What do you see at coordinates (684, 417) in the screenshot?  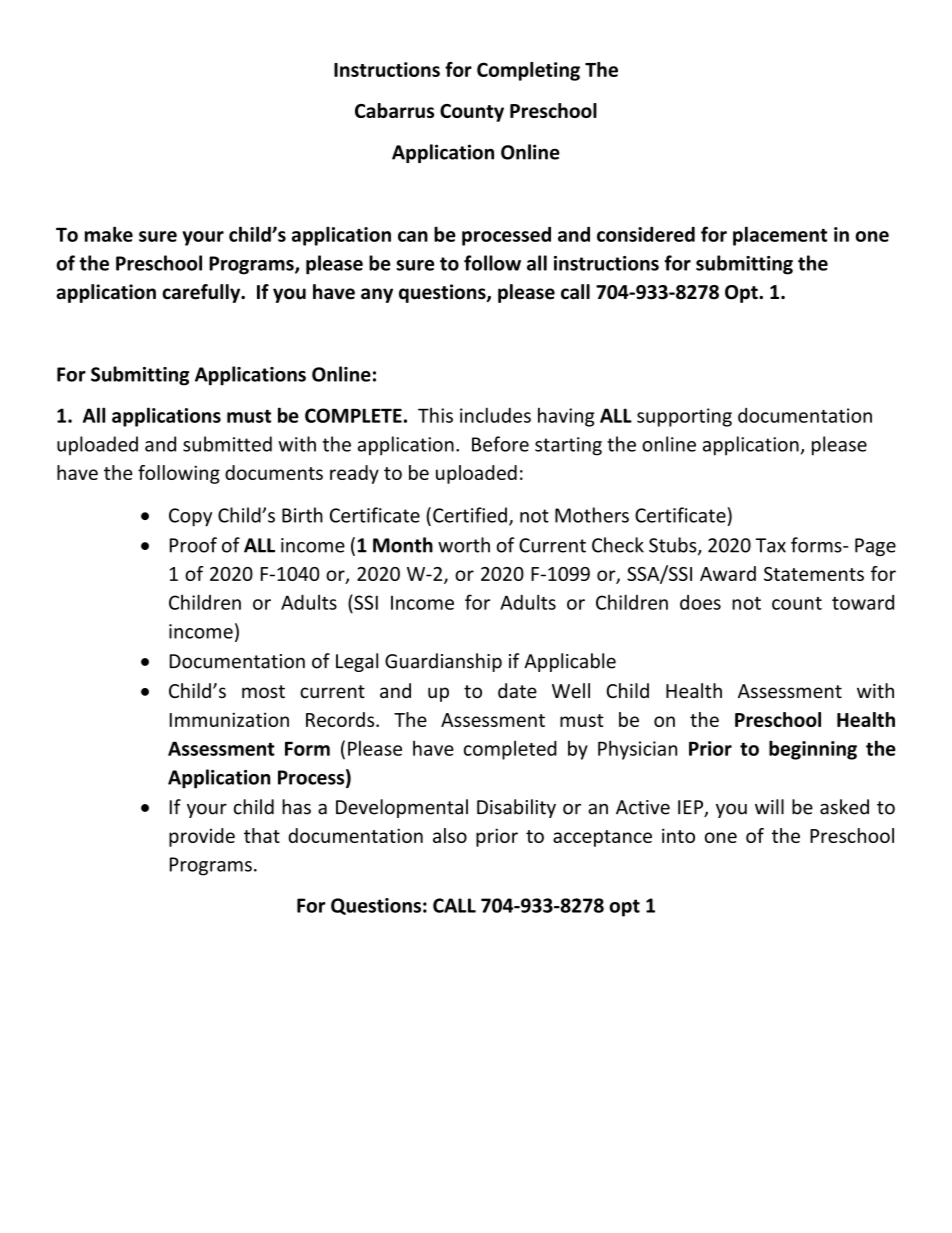 I see `supporting` at bounding box center [684, 417].
